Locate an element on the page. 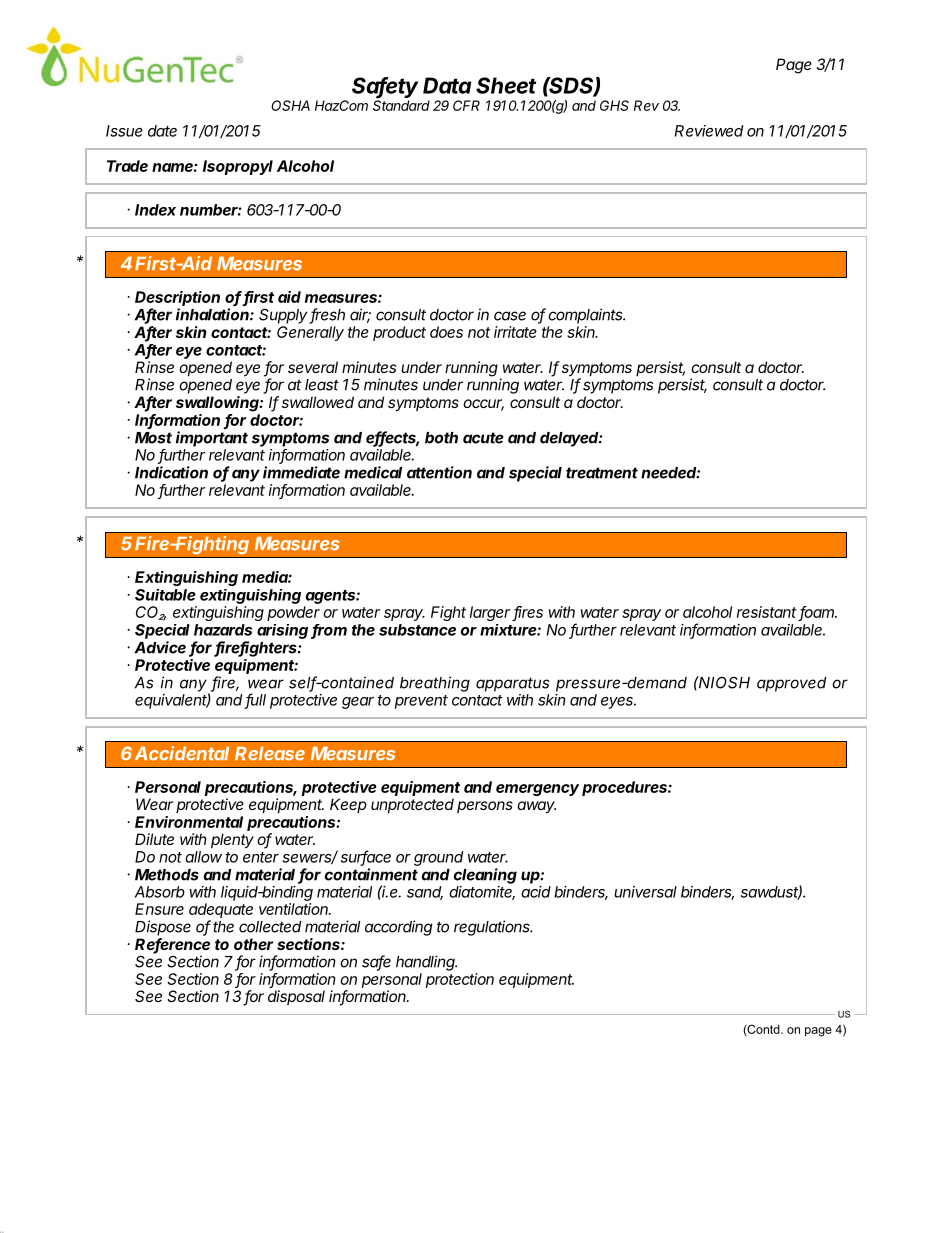 Image resolution: width=952 pixels, height=1233 pixels. Reviewed is located at coordinates (709, 131).
